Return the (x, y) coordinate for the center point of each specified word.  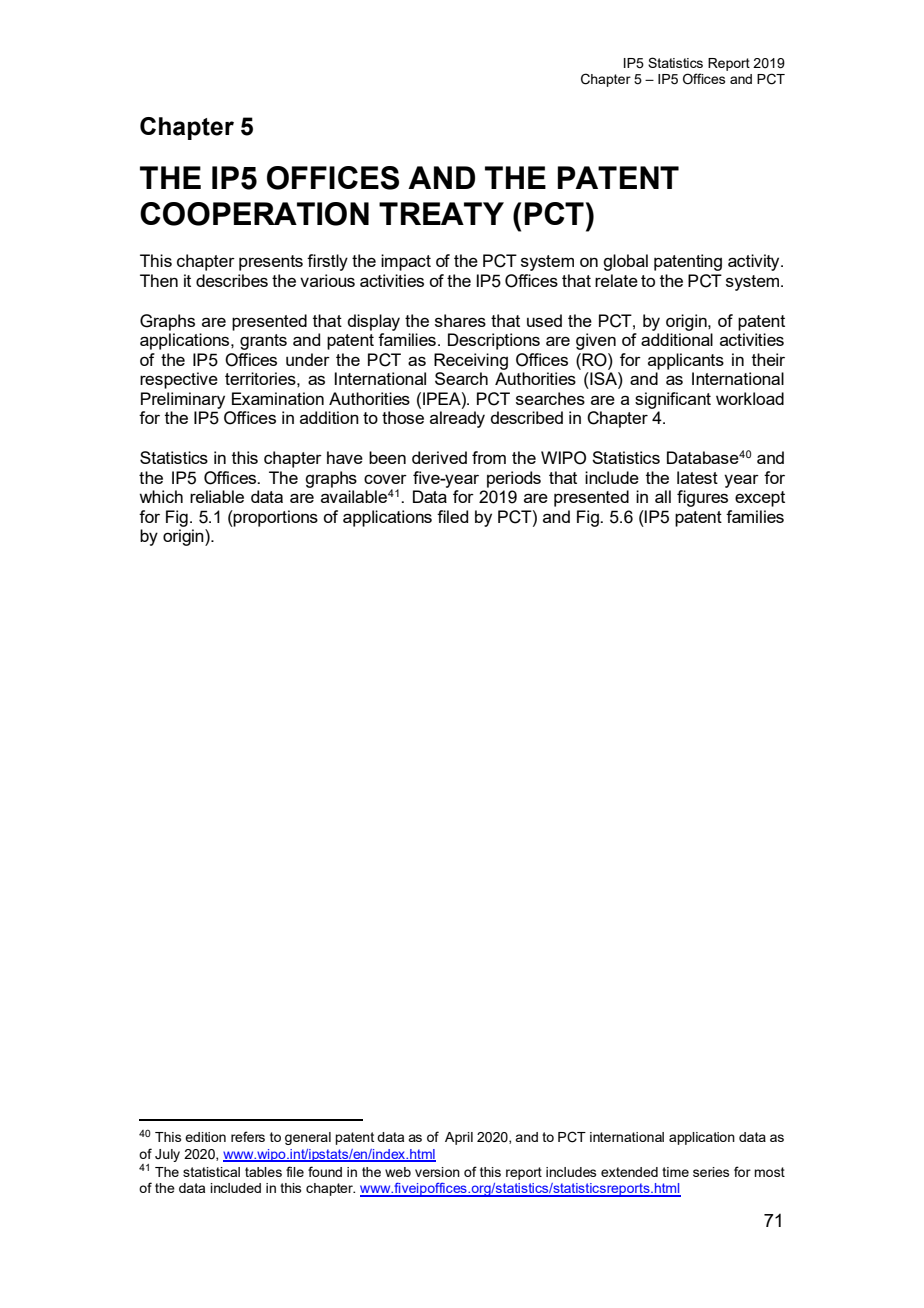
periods (514, 479)
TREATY (441, 213)
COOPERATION (254, 214)
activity (755, 262)
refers (248, 1136)
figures (702, 498)
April (459, 1138)
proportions (275, 518)
